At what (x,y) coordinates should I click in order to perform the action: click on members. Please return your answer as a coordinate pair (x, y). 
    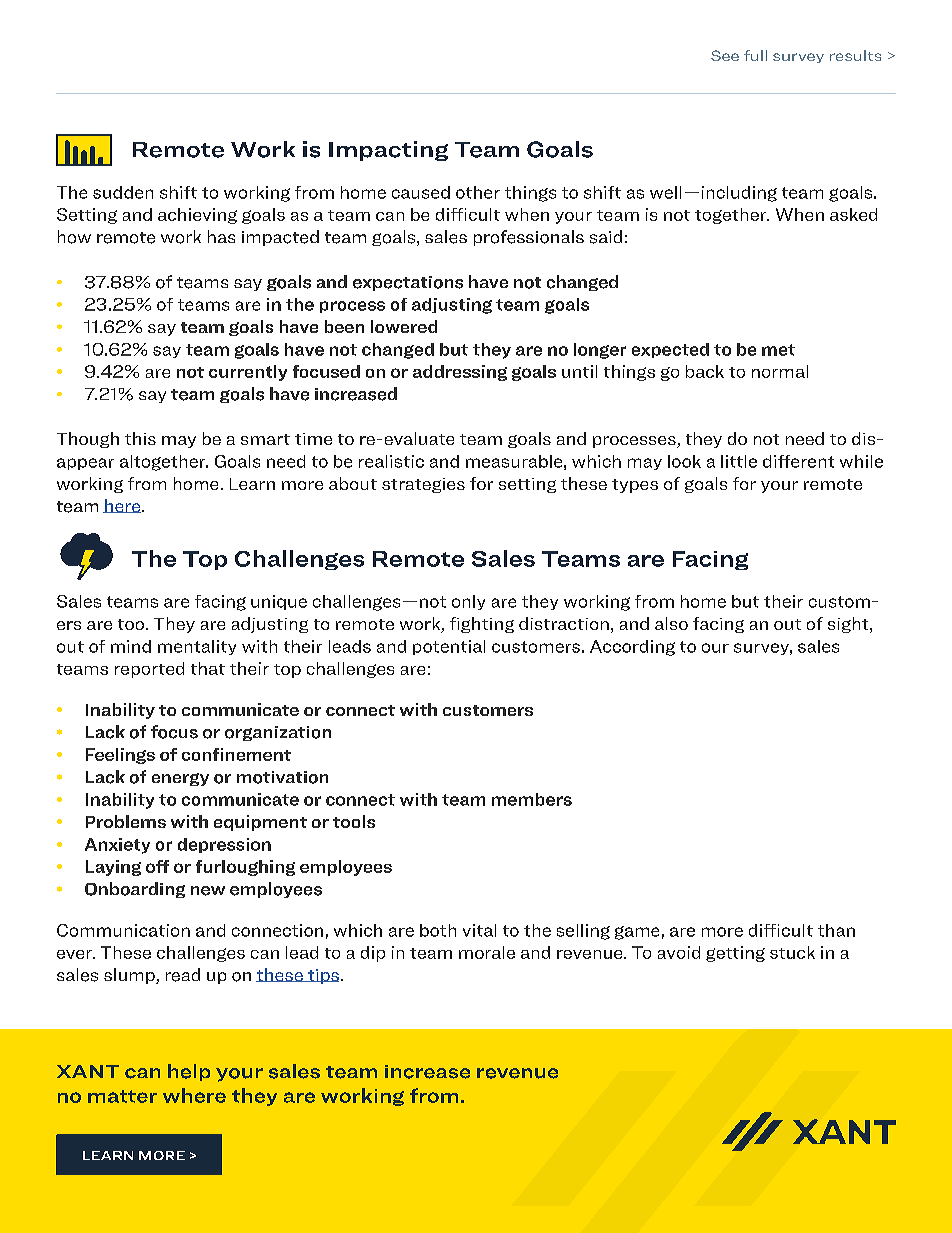
    Looking at the image, I should click on (532, 799).
